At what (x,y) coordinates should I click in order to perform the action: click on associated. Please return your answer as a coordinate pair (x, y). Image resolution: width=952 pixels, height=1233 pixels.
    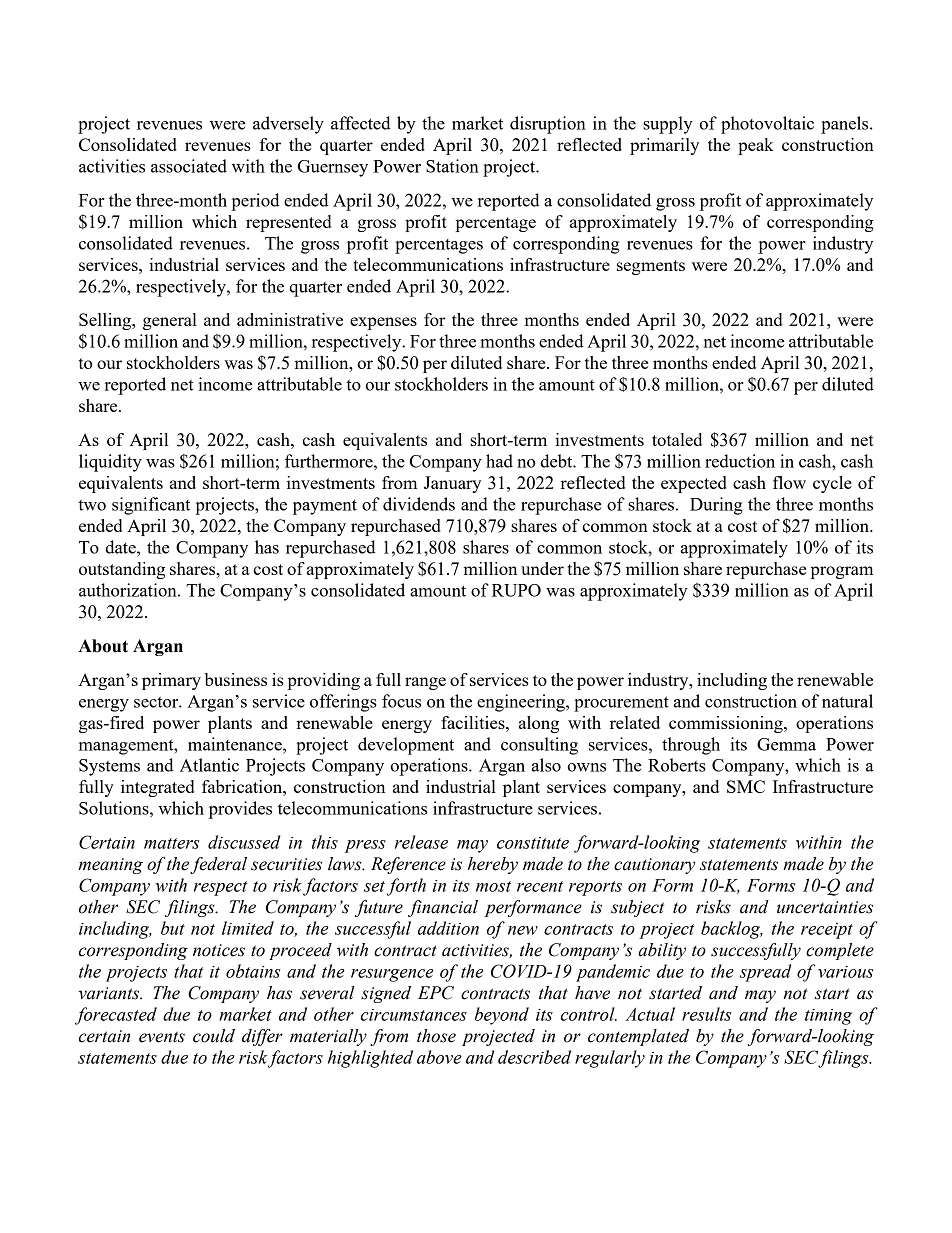
    Looking at the image, I should click on (189, 166).
